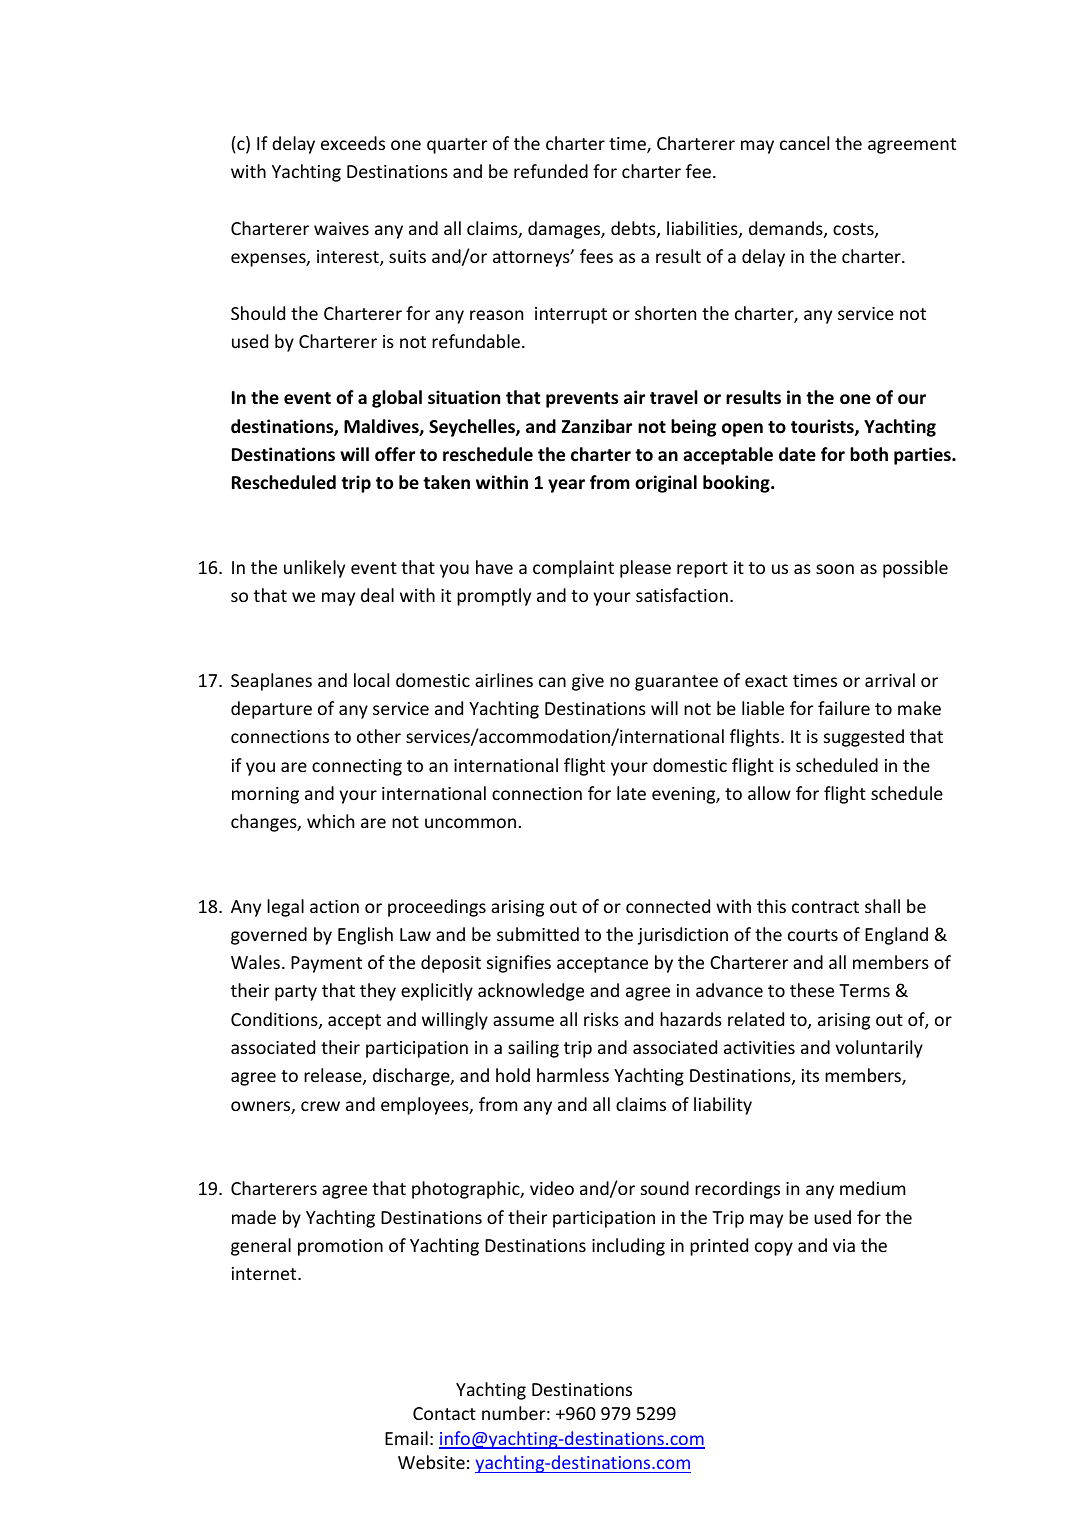 Image resolution: width=1089 pixels, height=1540 pixels. What do you see at coordinates (573, 1075) in the document?
I see `harmless` at bounding box center [573, 1075].
